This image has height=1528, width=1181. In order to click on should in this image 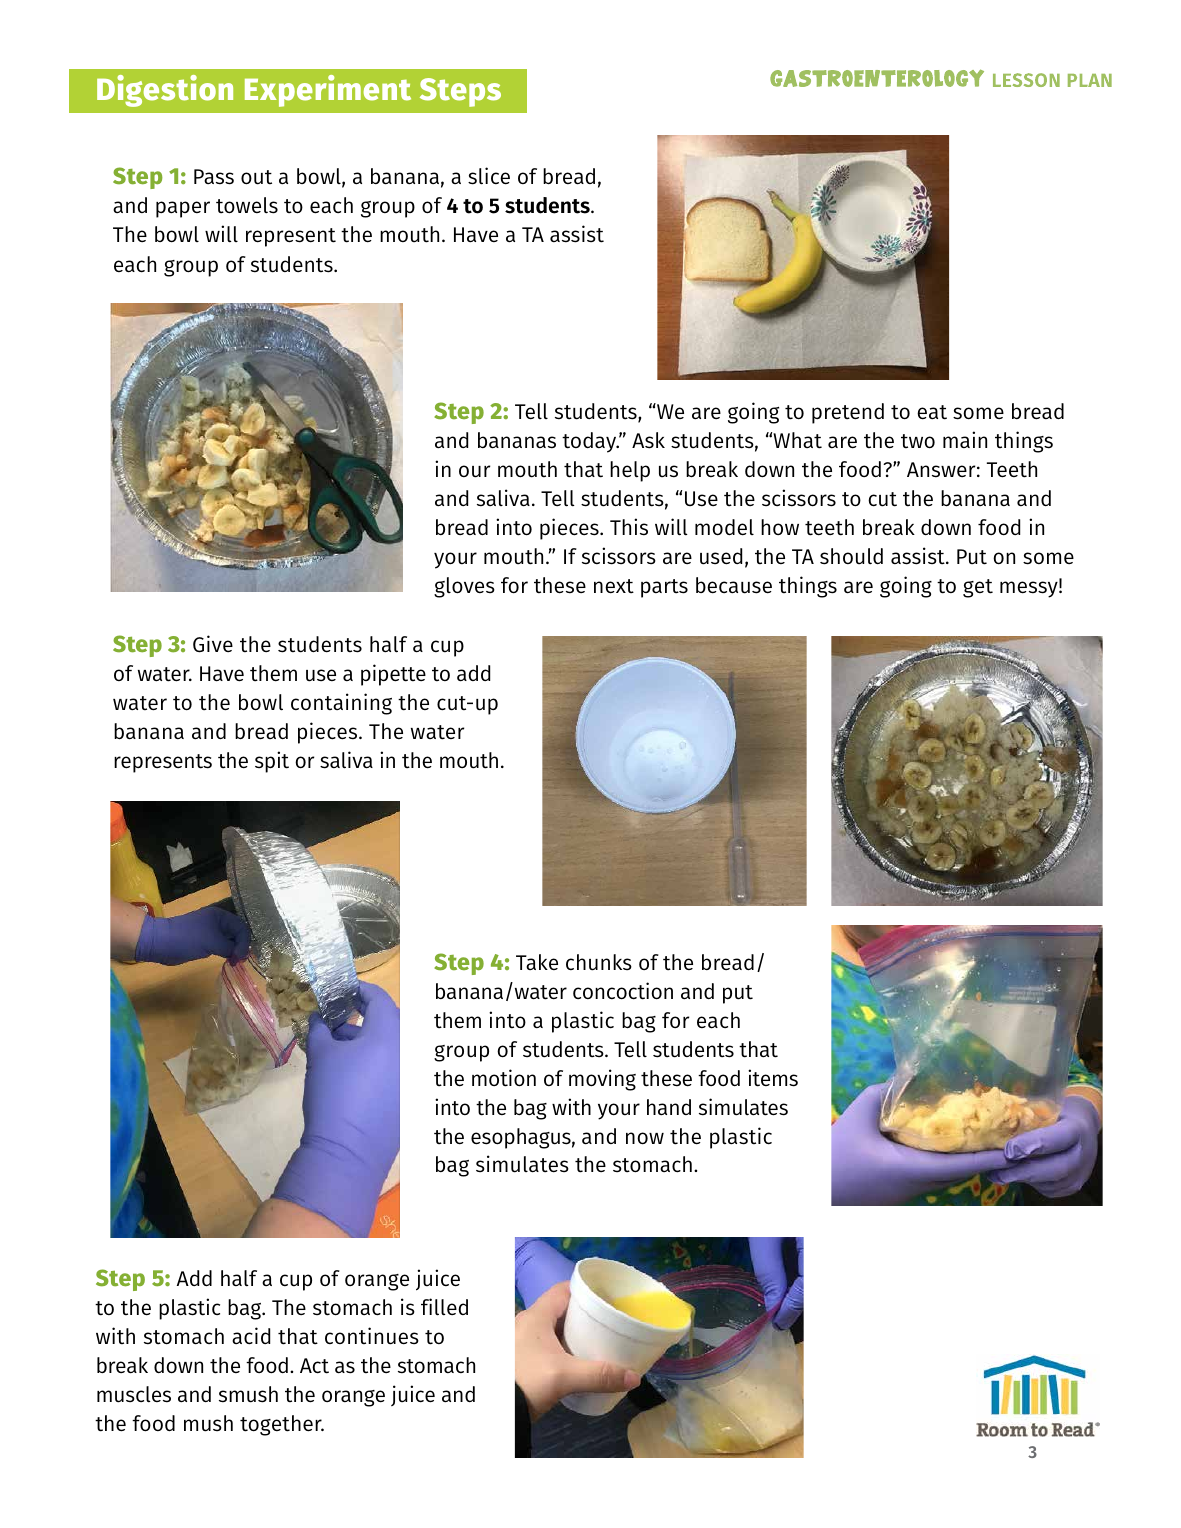, I will do `click(851, 556)`.
